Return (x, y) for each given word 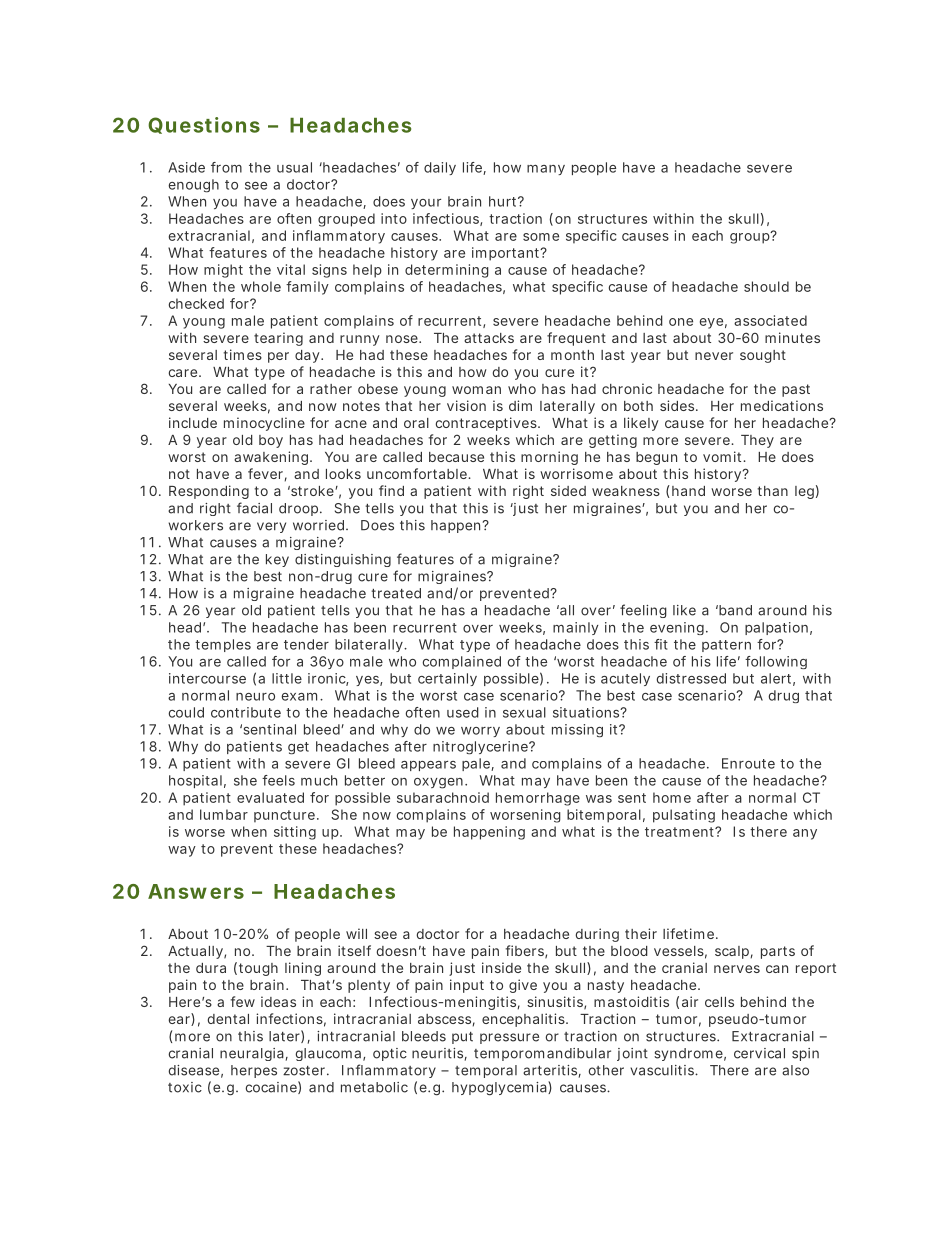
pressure (509, 1038)
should (766, 286)
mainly (576, 628)
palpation (776, 628)
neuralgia (252, 1054)
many (546, 170)
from (226, 167)
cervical (759, 1053)
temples (223, 645)
